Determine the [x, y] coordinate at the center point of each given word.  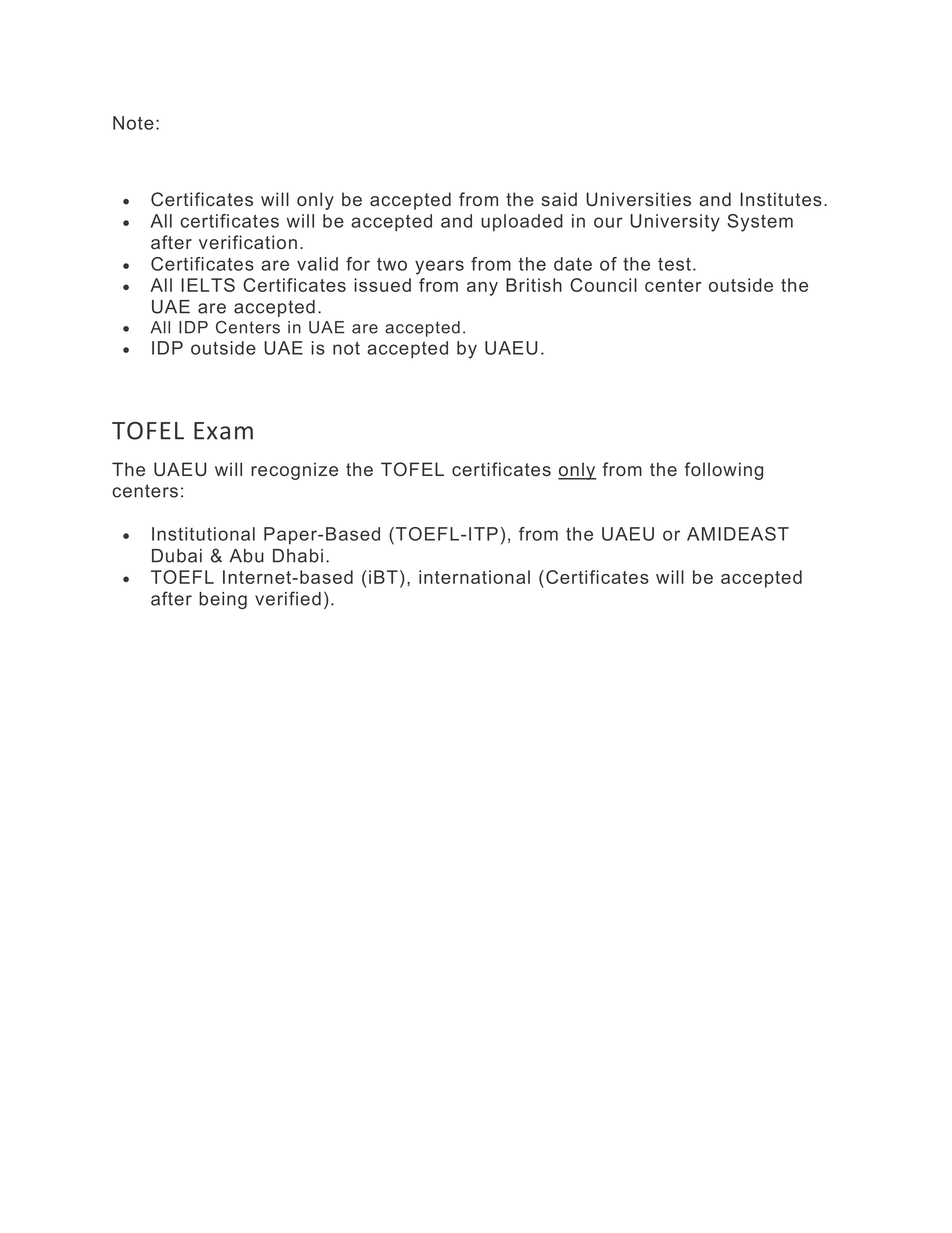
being [223, 600]
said [559, 199]
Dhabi [298, 556]
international [474, 577]
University [675, 223]
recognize [294, 471]
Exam [223, 431]
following [723, 471]
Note [133, 123]
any [482, 289]
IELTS [208, 285]
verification [248, 242]
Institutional [203, 534]
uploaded [522, 222]
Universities [638, 199]
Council [603, 285]
